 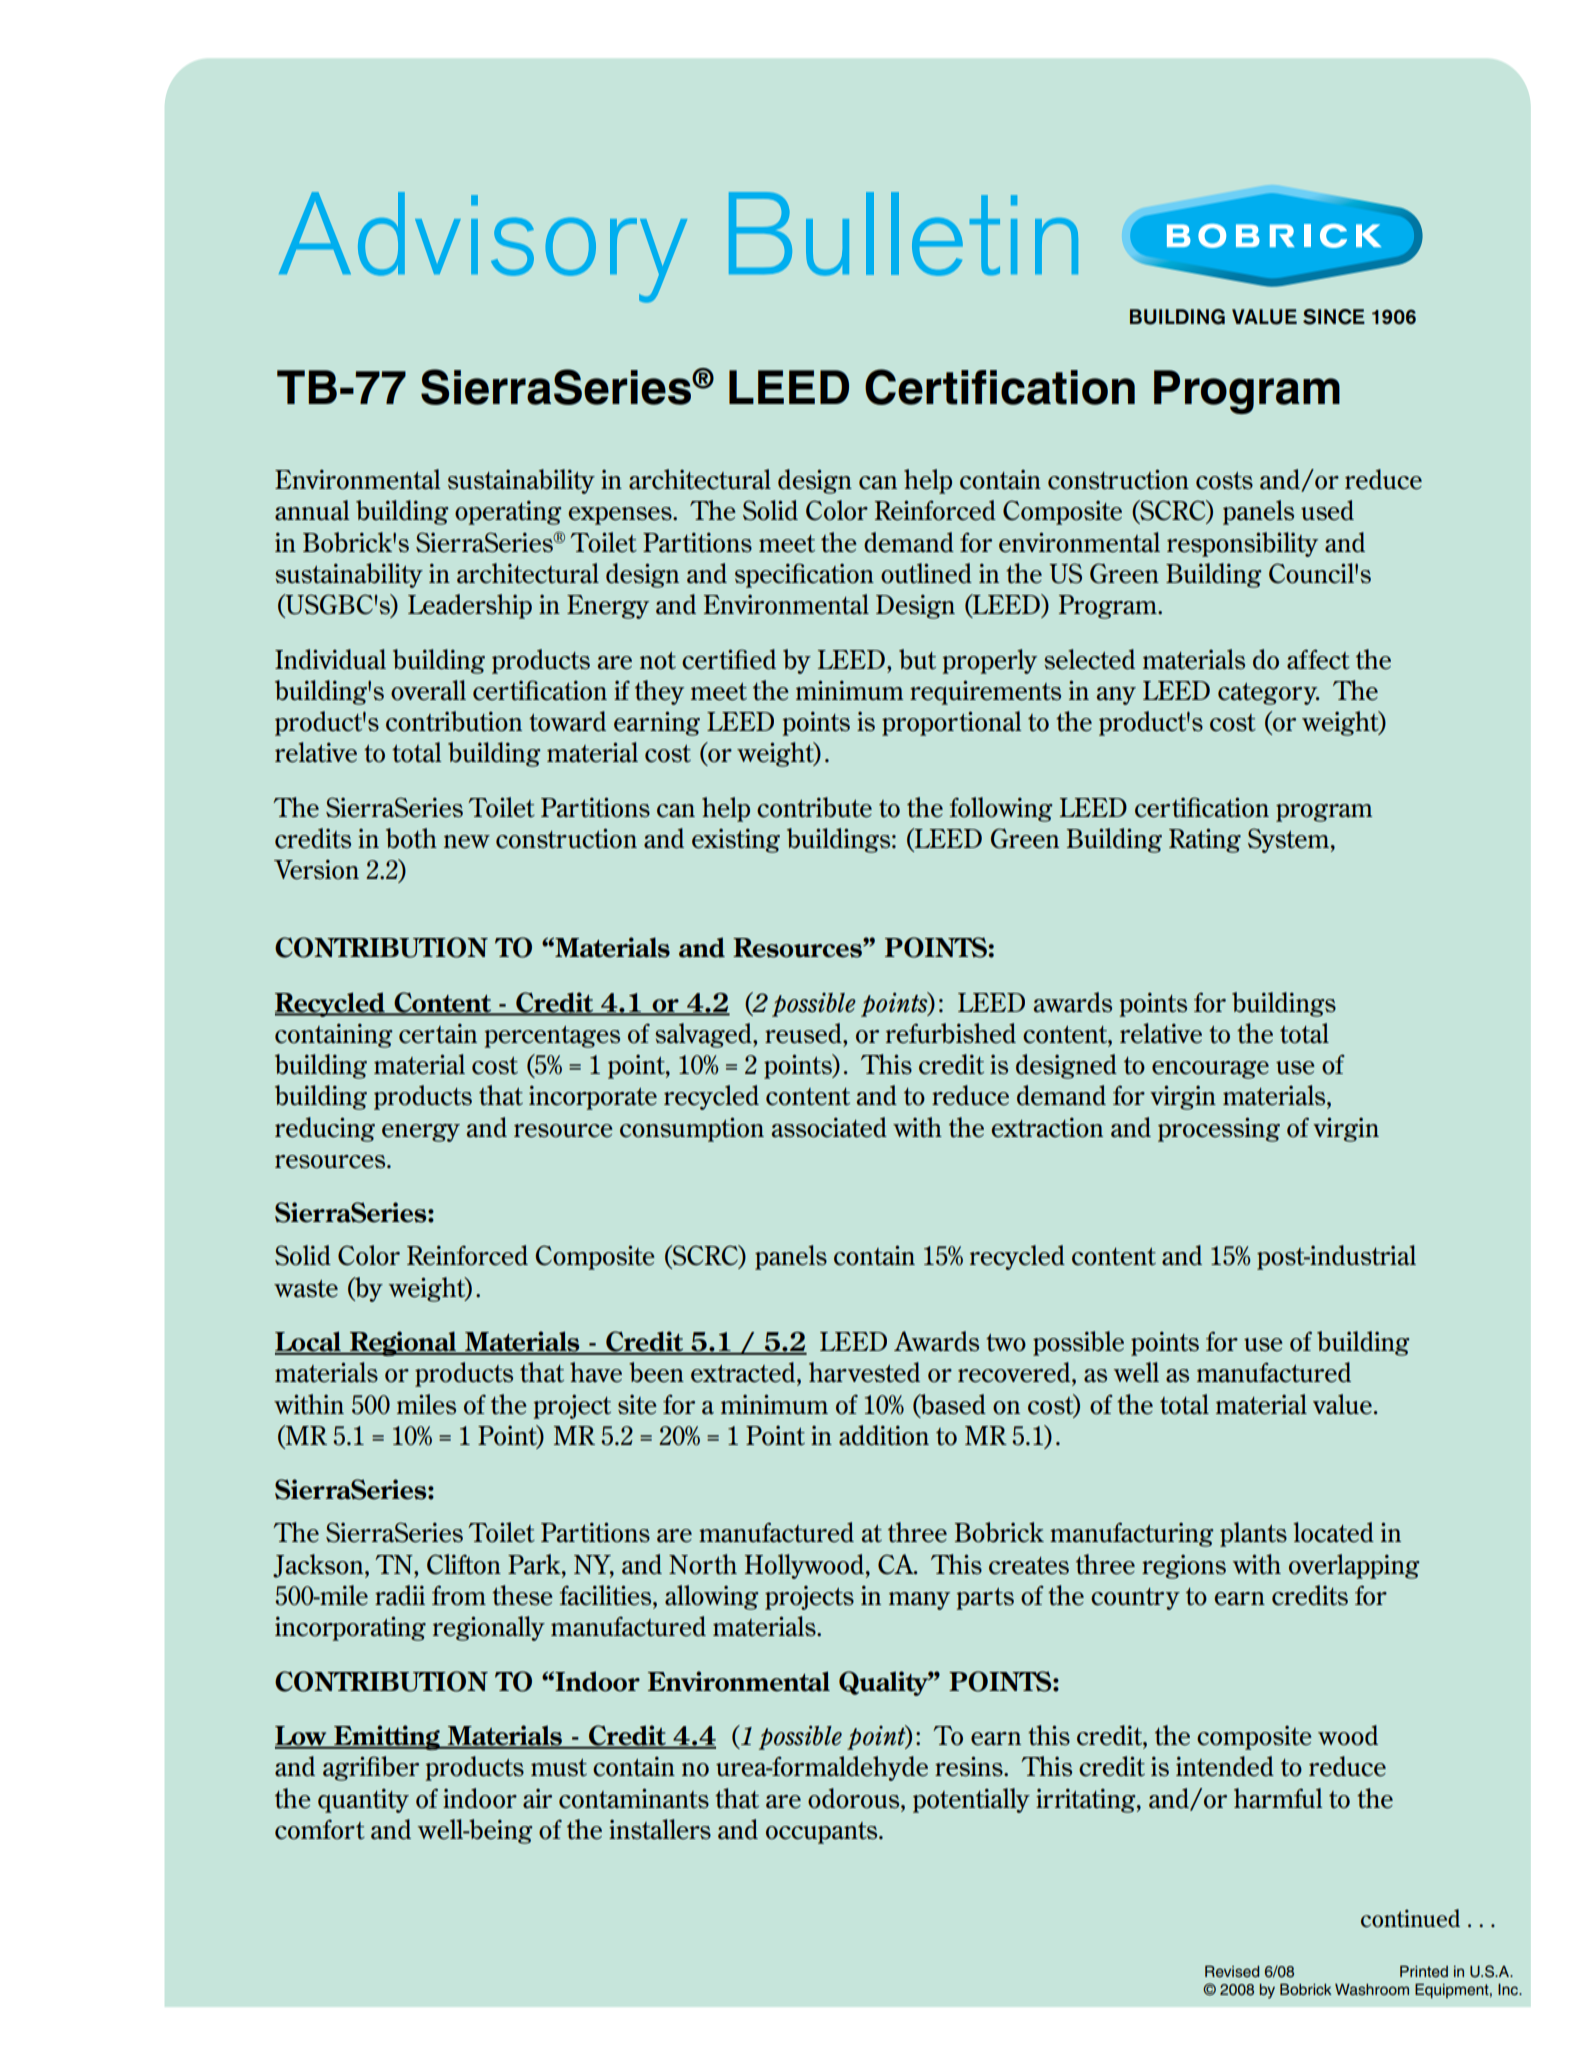 I want to click on overlapping, so click(x=1354, y=1566).
